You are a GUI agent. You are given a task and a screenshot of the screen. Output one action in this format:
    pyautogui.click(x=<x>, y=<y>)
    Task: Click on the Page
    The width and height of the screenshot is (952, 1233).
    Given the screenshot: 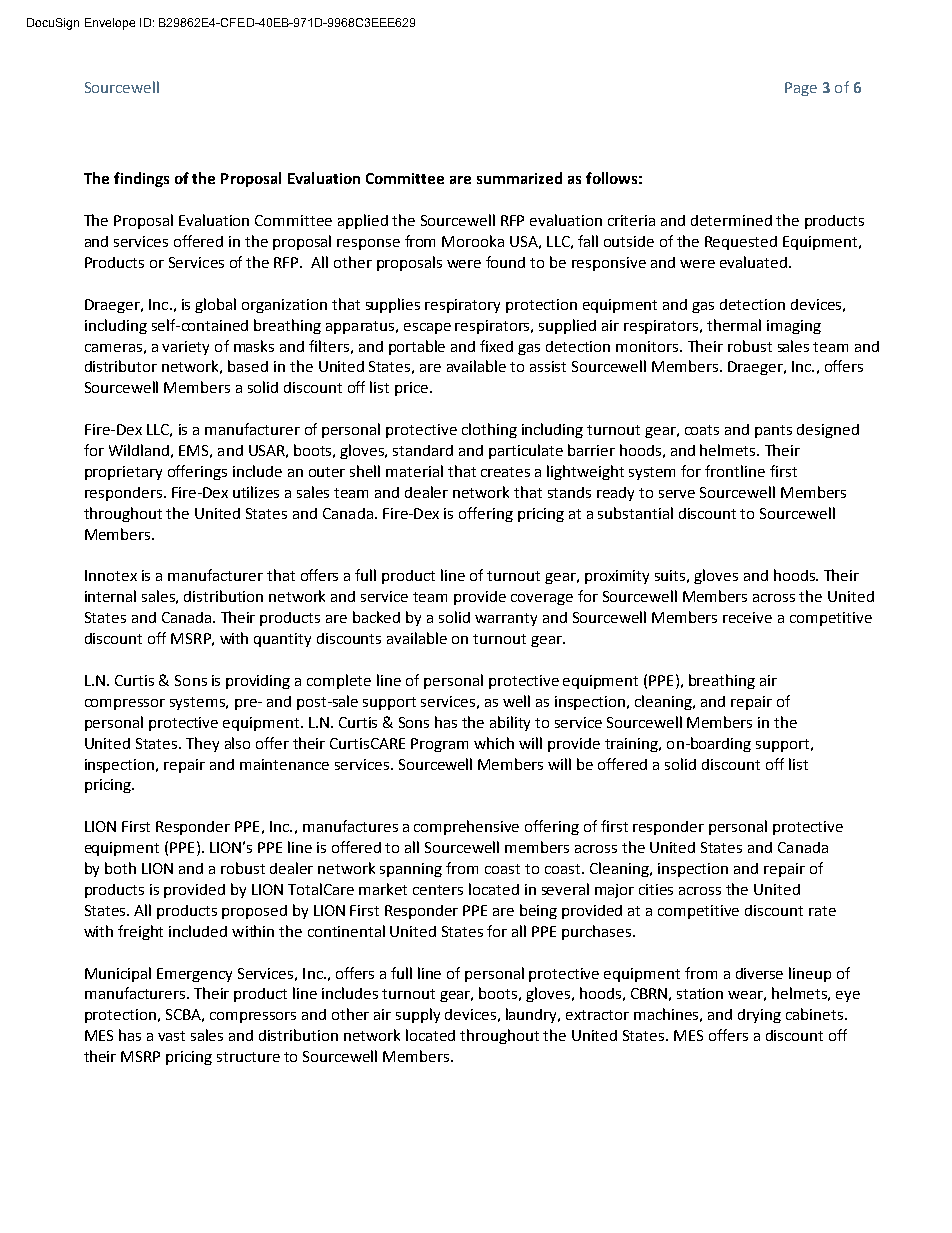 What is the action you would take?
    pyautogui.click(x=801, y=89)
